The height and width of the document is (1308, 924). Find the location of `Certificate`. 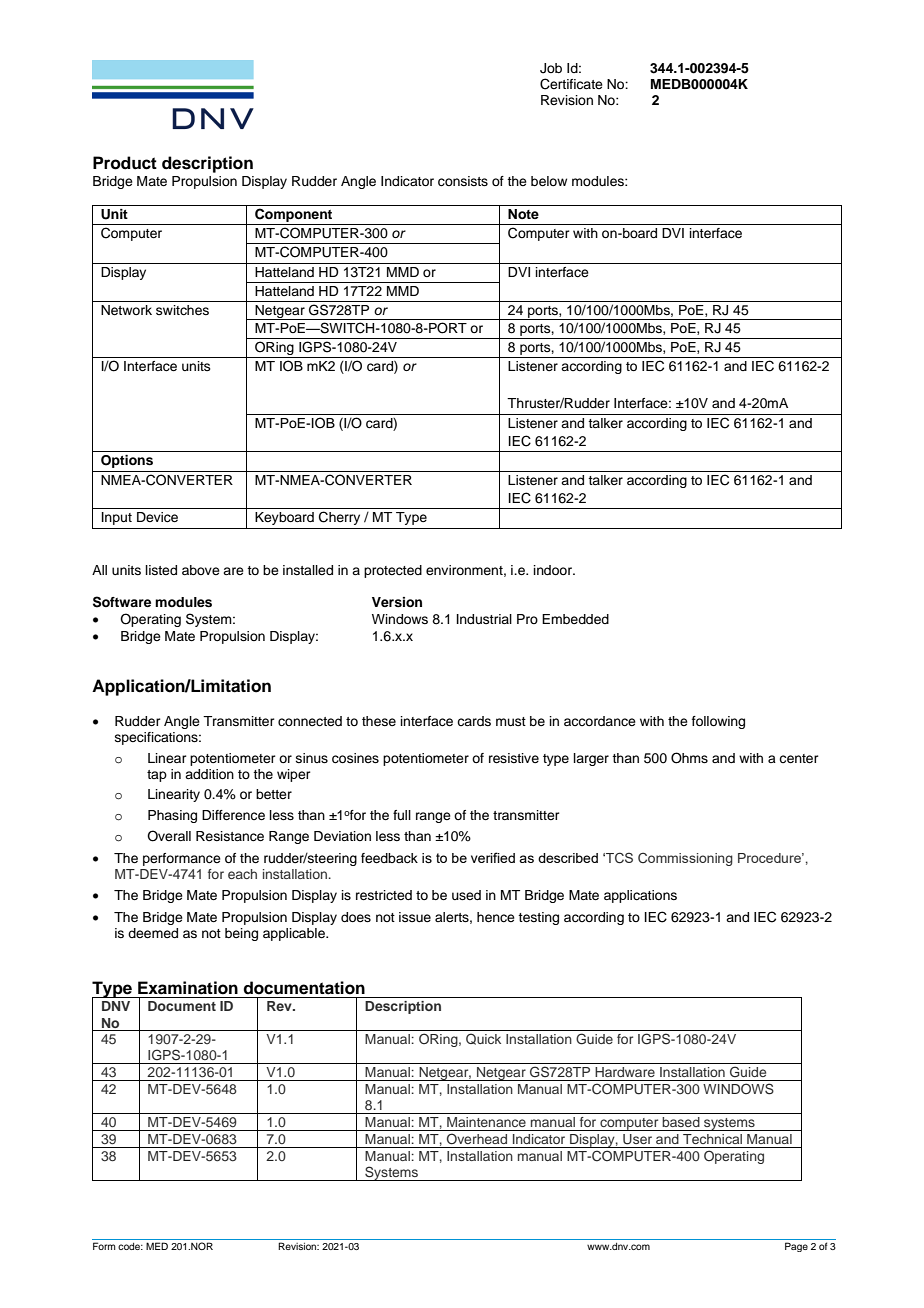

Certificate is located at coordinates (571, 84).
